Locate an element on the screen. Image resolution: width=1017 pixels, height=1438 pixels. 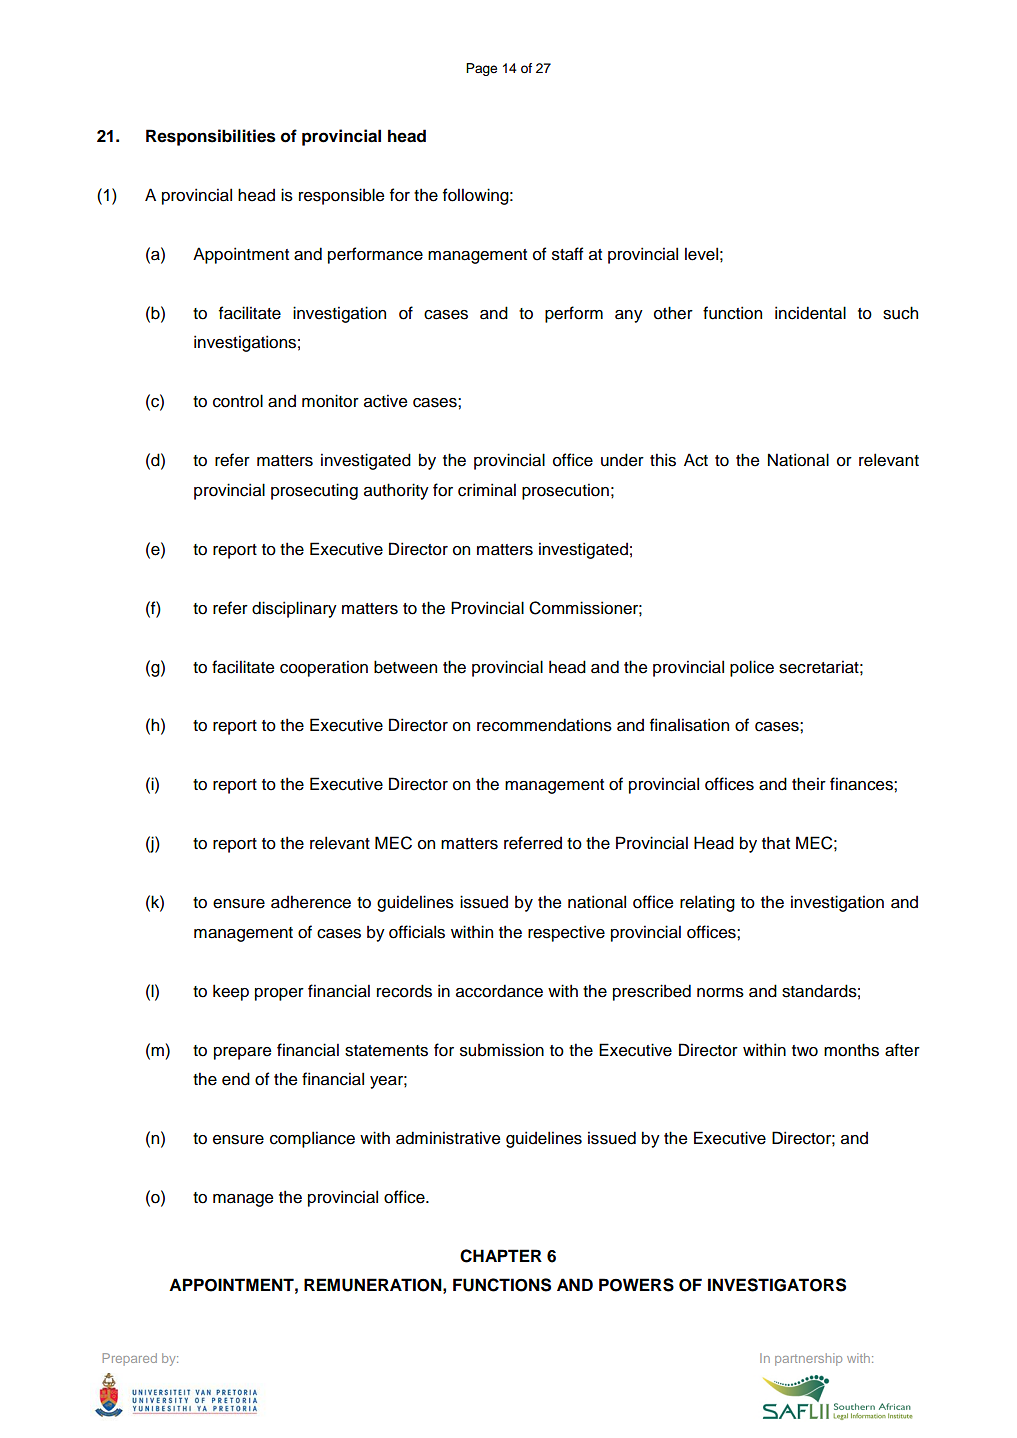
their is located at coordinates (809, 784).
